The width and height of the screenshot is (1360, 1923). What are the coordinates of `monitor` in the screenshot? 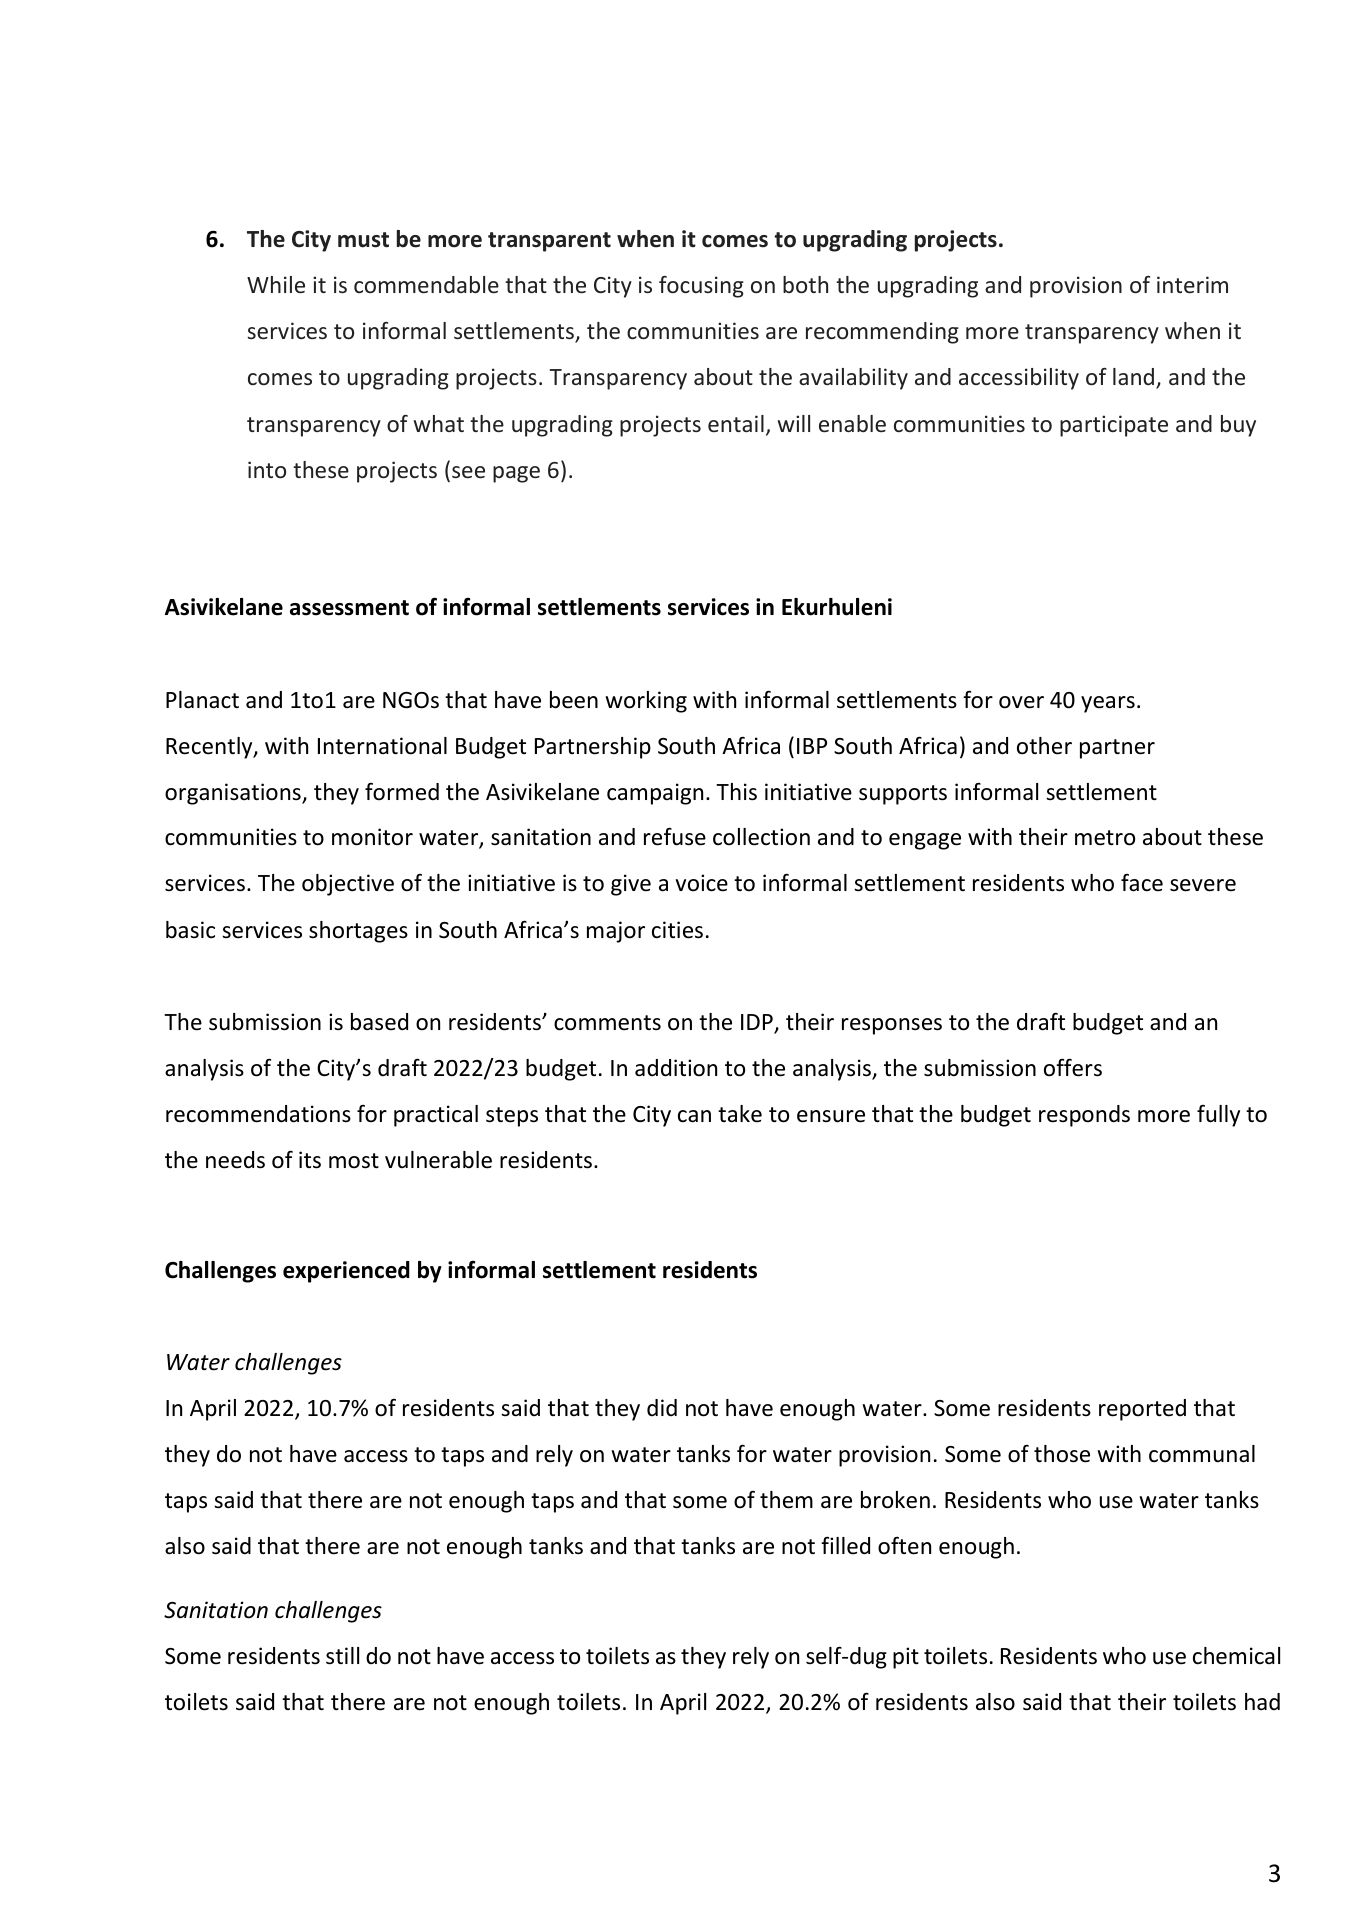 It's located at (372, 837).
